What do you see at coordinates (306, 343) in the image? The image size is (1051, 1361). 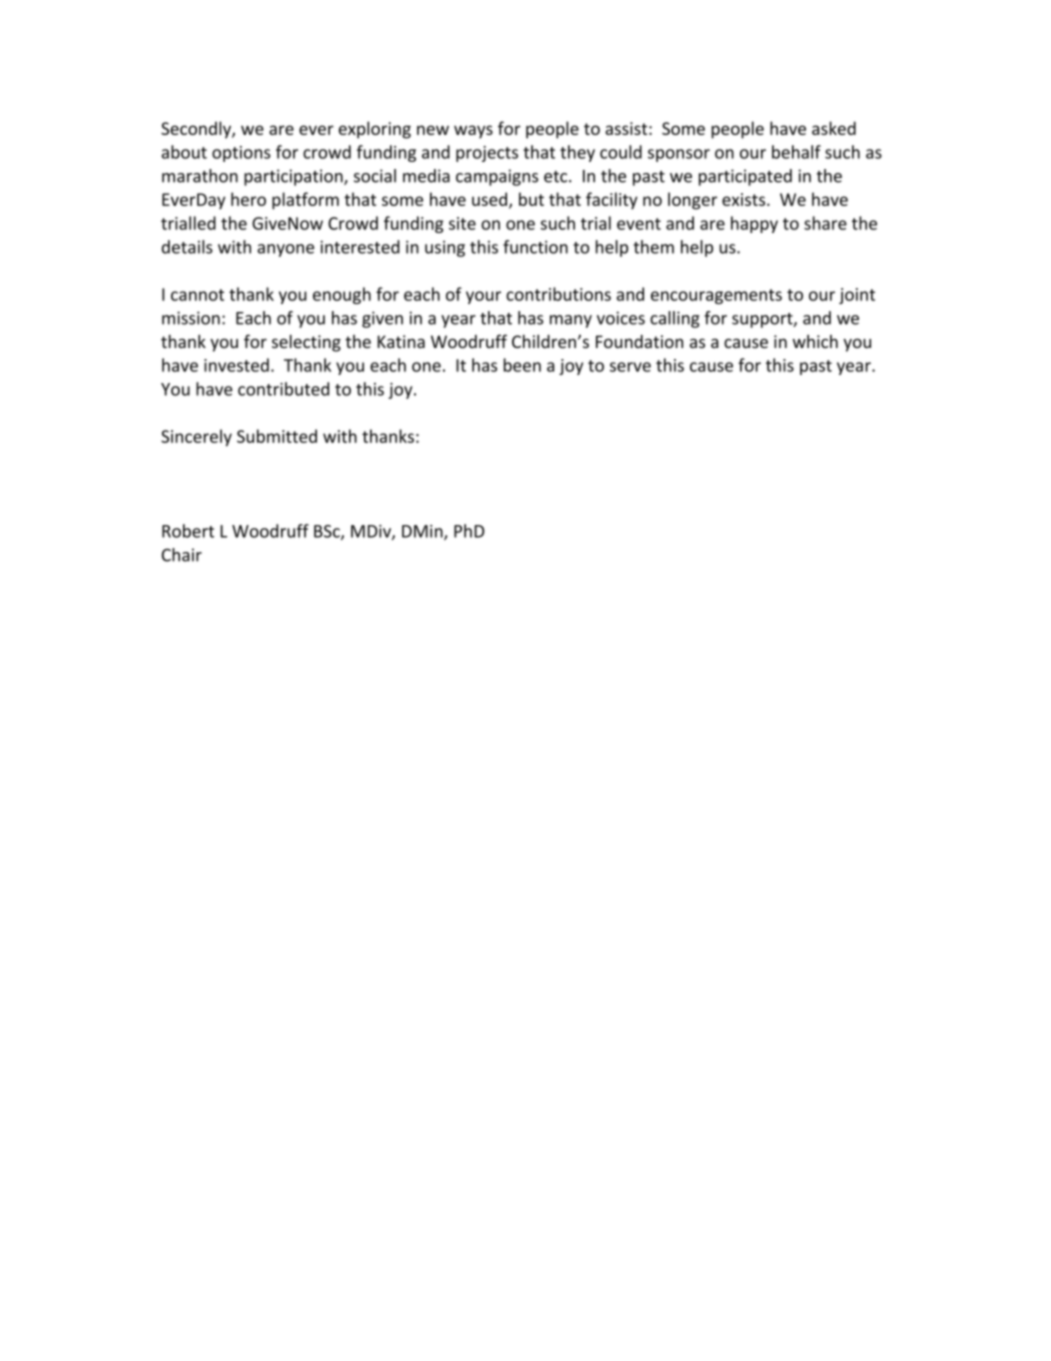 I see `selecting` at bounding box center [306, 343].
